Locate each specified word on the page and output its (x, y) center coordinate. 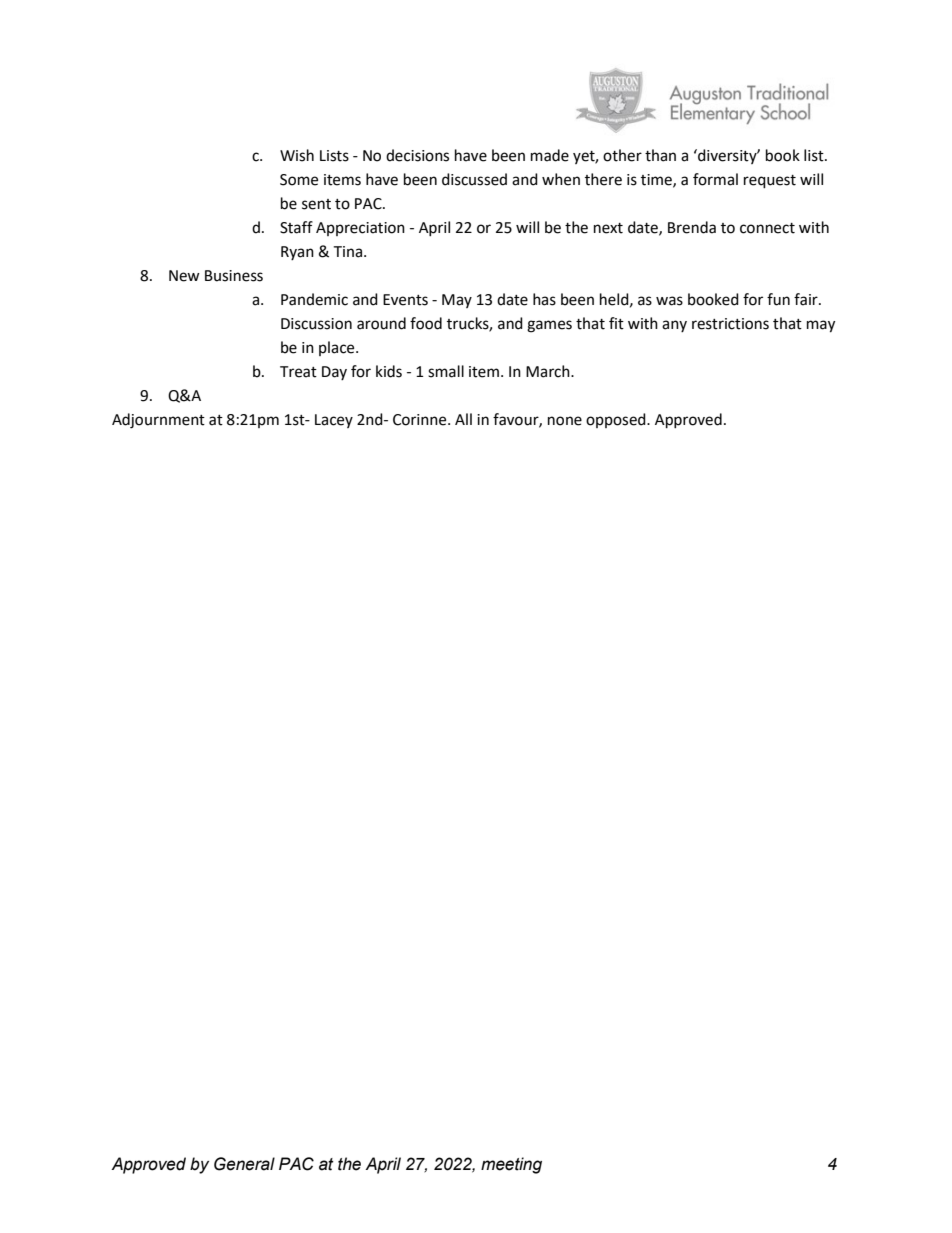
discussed (474, 179)
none (565, 421)
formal (715, 179)
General (244, 1164)
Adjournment (158, 421)
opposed (617, 420)
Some (299, 180)
